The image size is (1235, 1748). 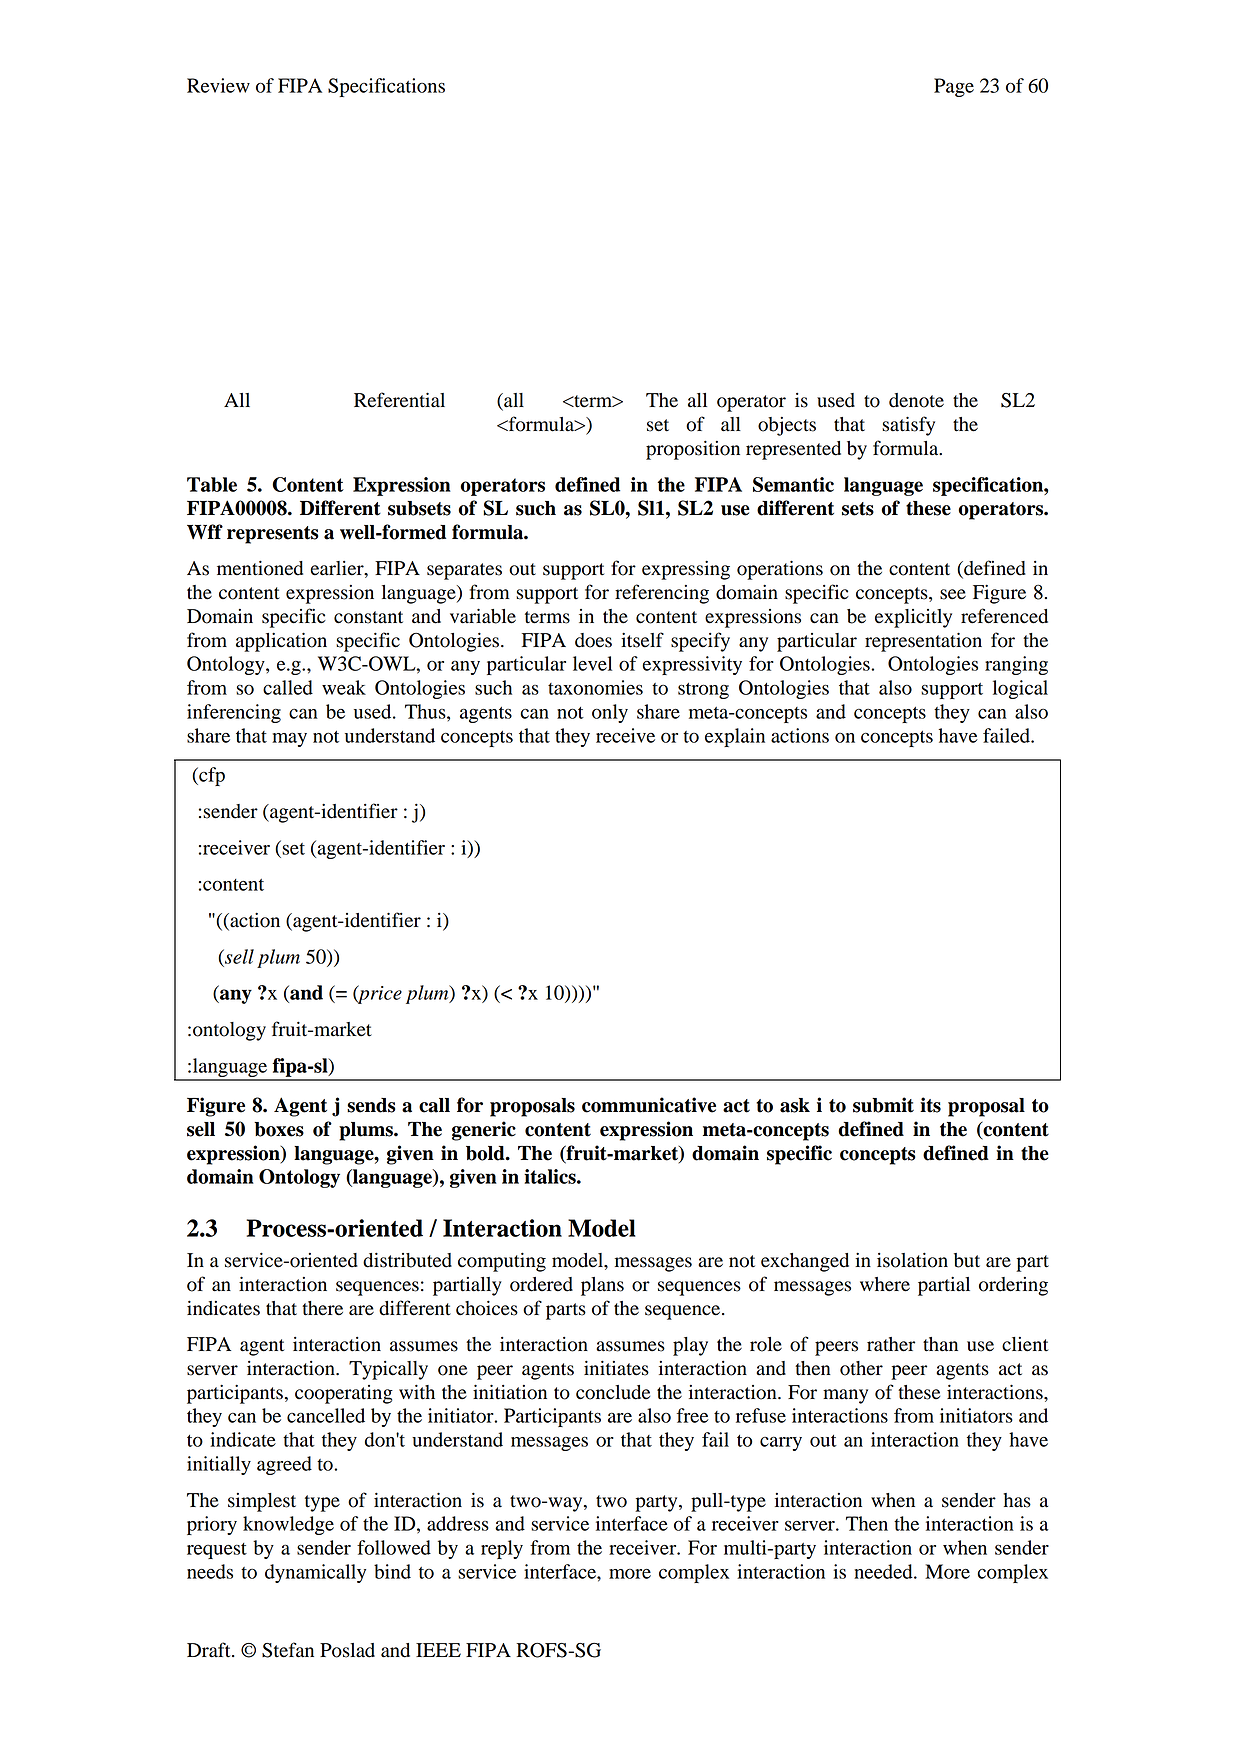 What do you see at coordinates (502, 1549) in the image?
I see `reply` at bounding box center [502, 1549].
